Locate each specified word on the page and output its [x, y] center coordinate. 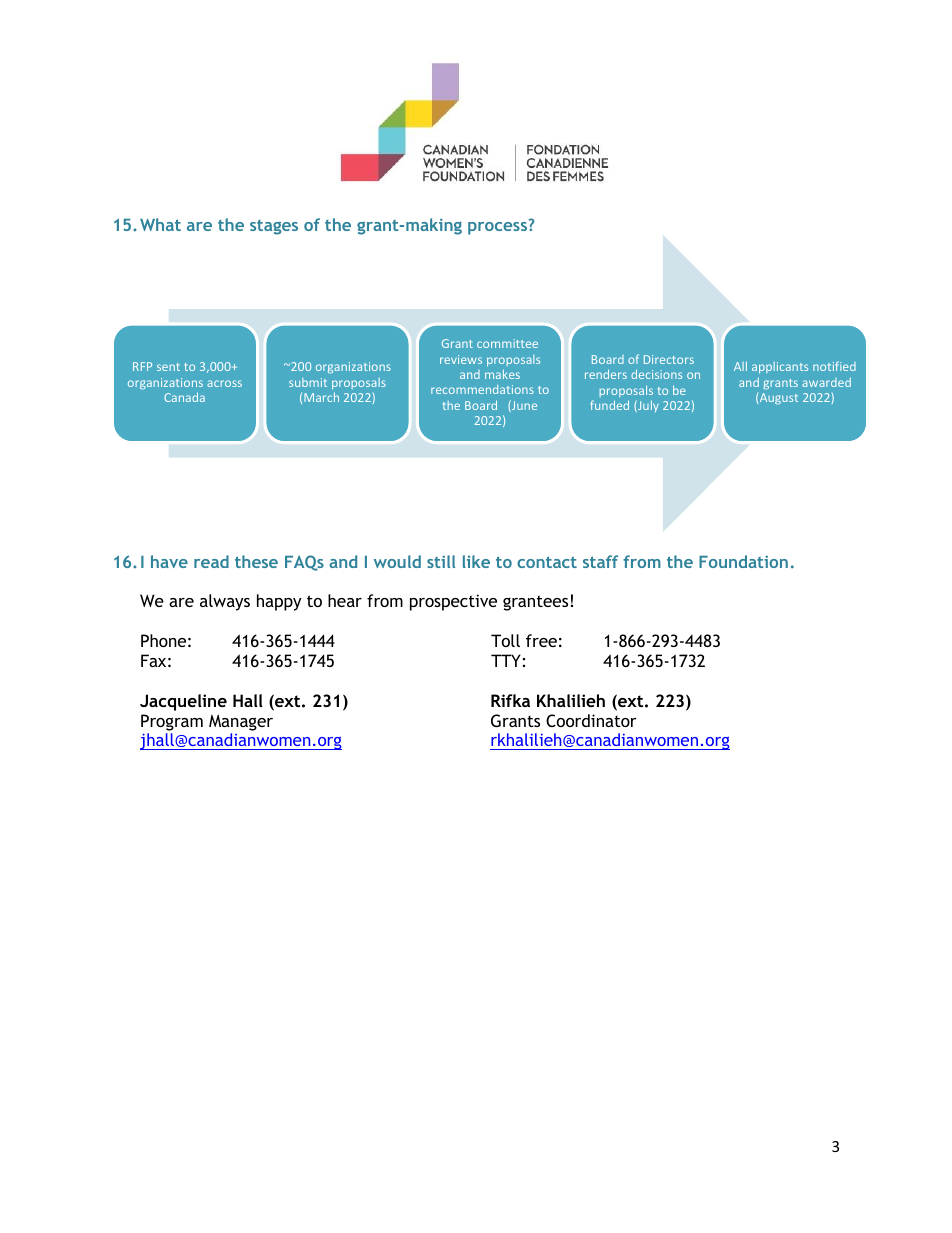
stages [274, 227]
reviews [461, 359]
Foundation [743, 561]
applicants [780, 367]
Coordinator [591, 720]
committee [507, 343]
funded [609, 405]
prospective [453, 602]
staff [600, 561]
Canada [184, 397]
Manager [241, 723]
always [225, 602]
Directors [669, 359]
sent [168, 367]
